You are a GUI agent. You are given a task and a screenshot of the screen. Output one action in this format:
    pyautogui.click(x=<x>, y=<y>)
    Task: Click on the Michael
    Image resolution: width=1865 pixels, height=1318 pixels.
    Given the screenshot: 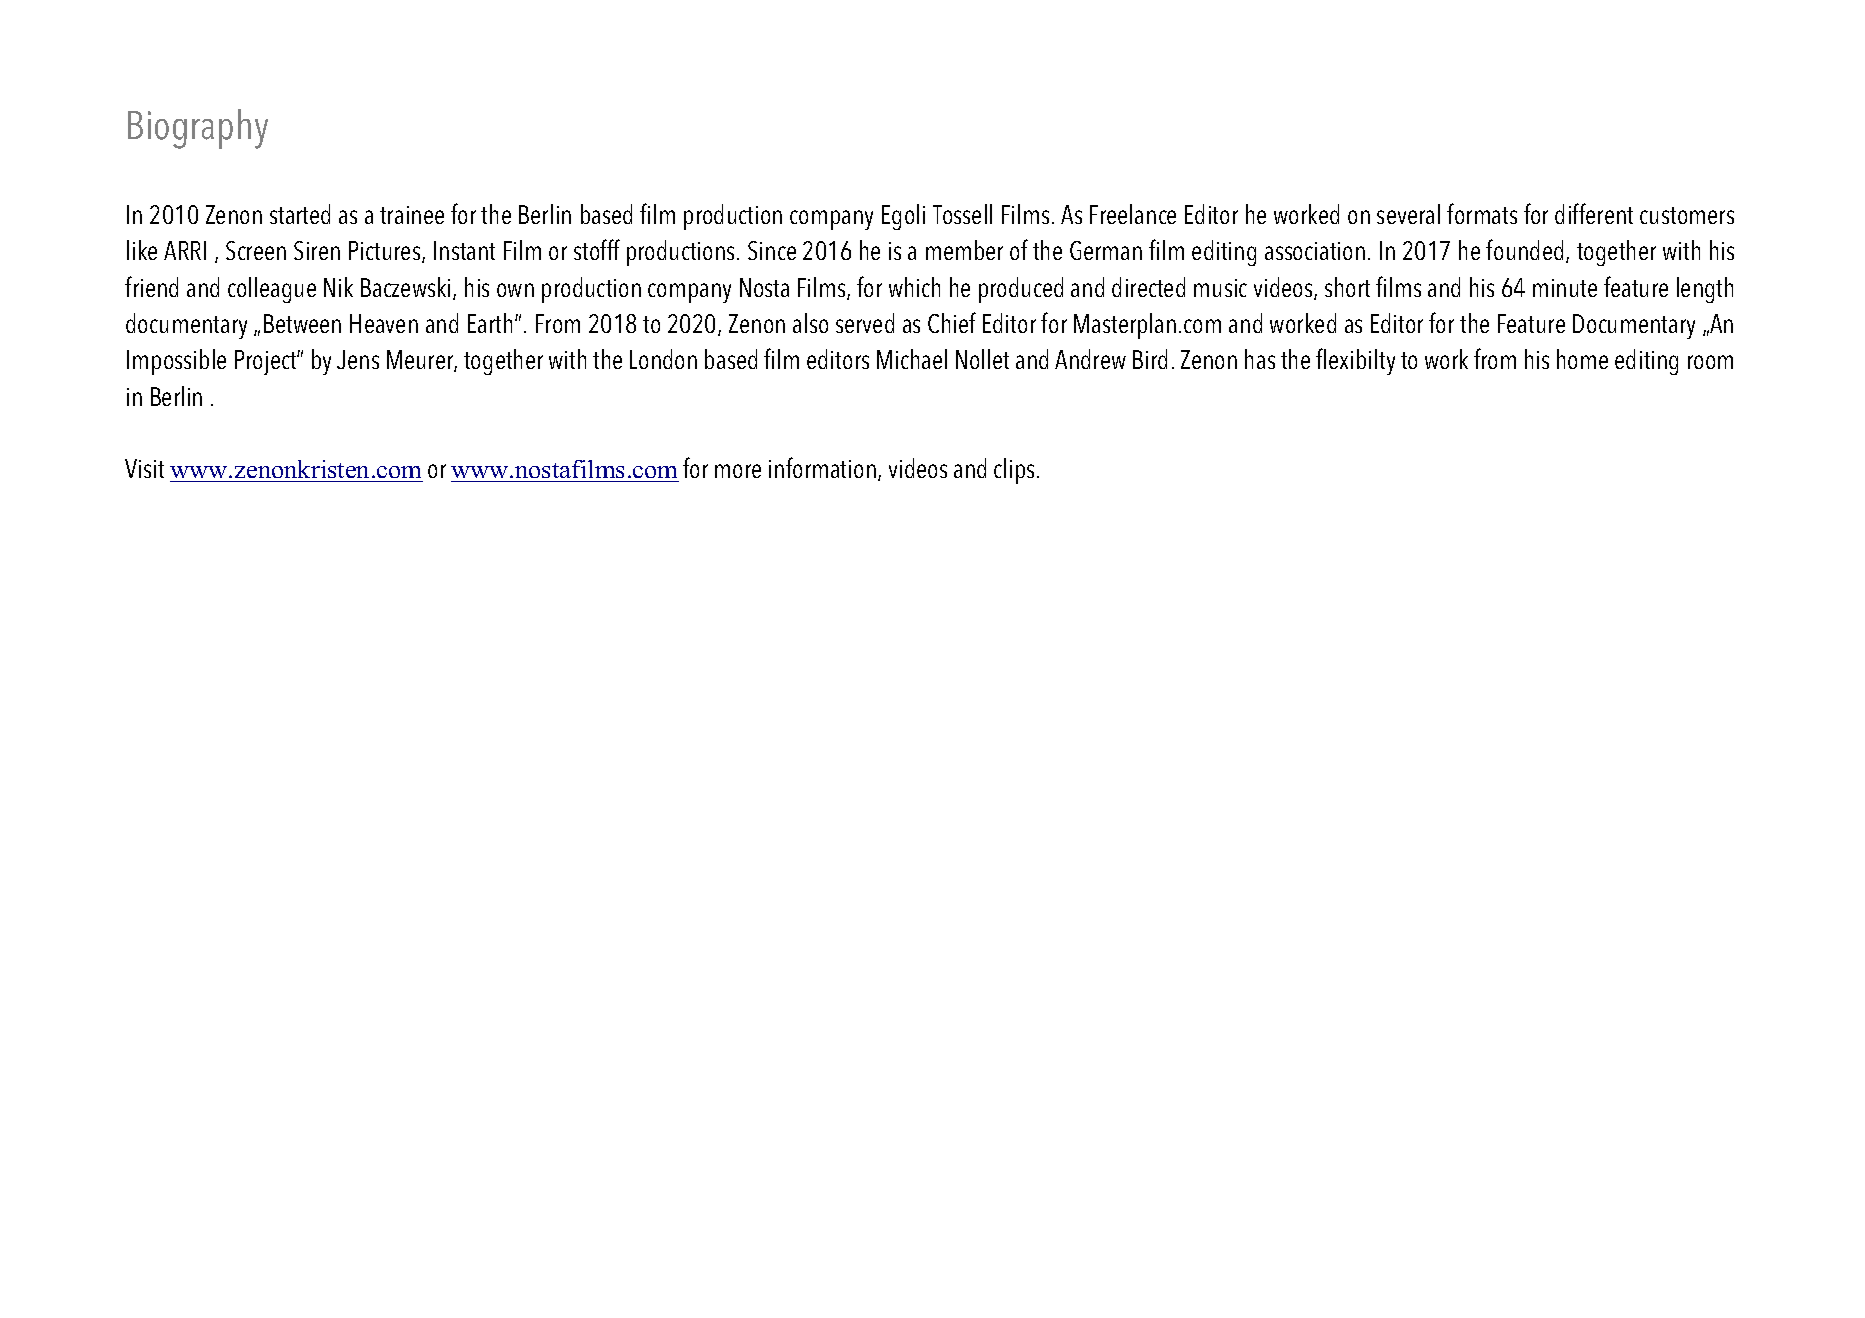 What is the action you would take?
    pyautogui.click(x=912, y=359)
